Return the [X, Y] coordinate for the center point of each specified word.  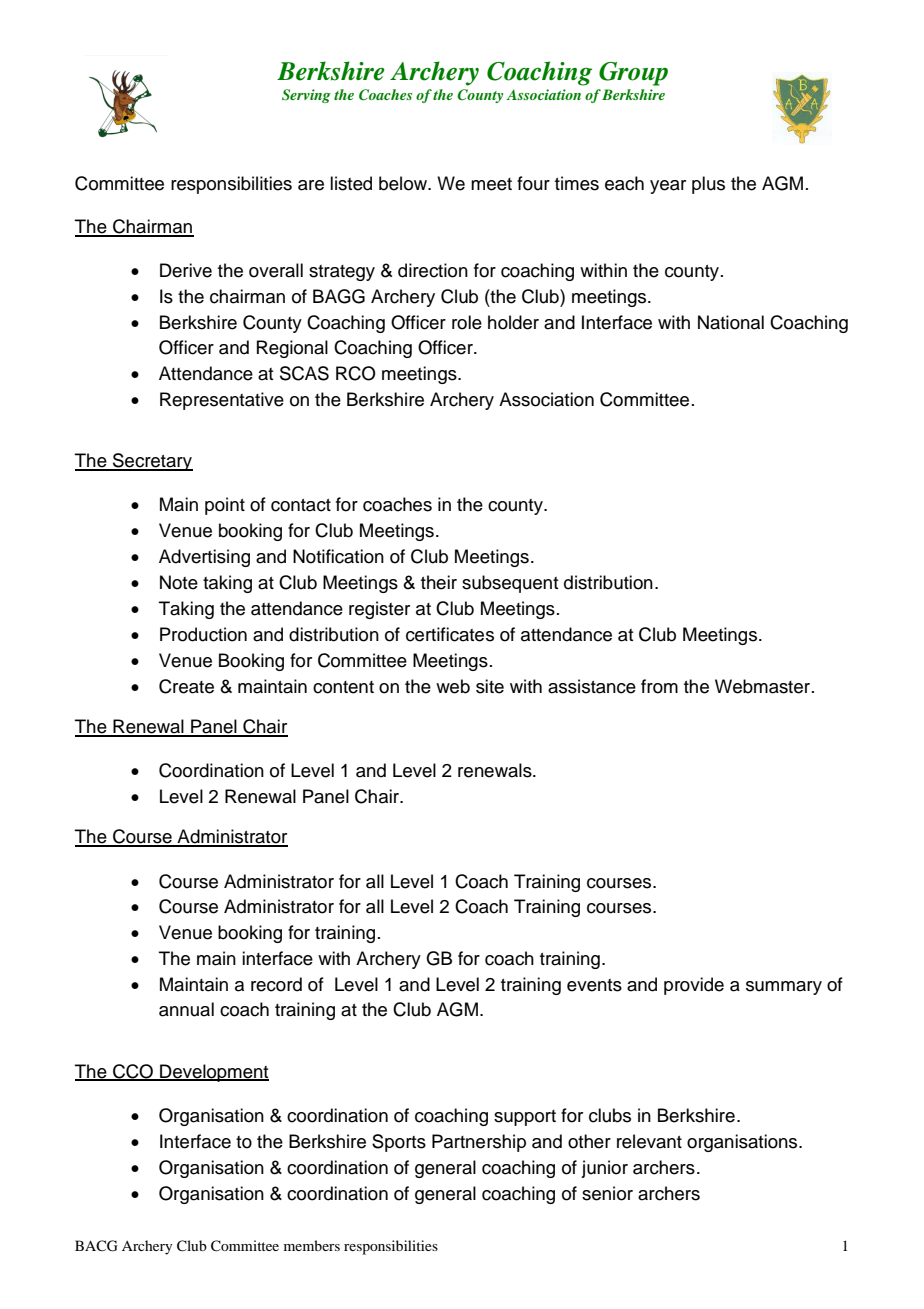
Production [203, 634]
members [312, 1245]
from [659, 686]
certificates [450, 634]
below [404, 183]
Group [633, 74]
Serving [306, 96]
